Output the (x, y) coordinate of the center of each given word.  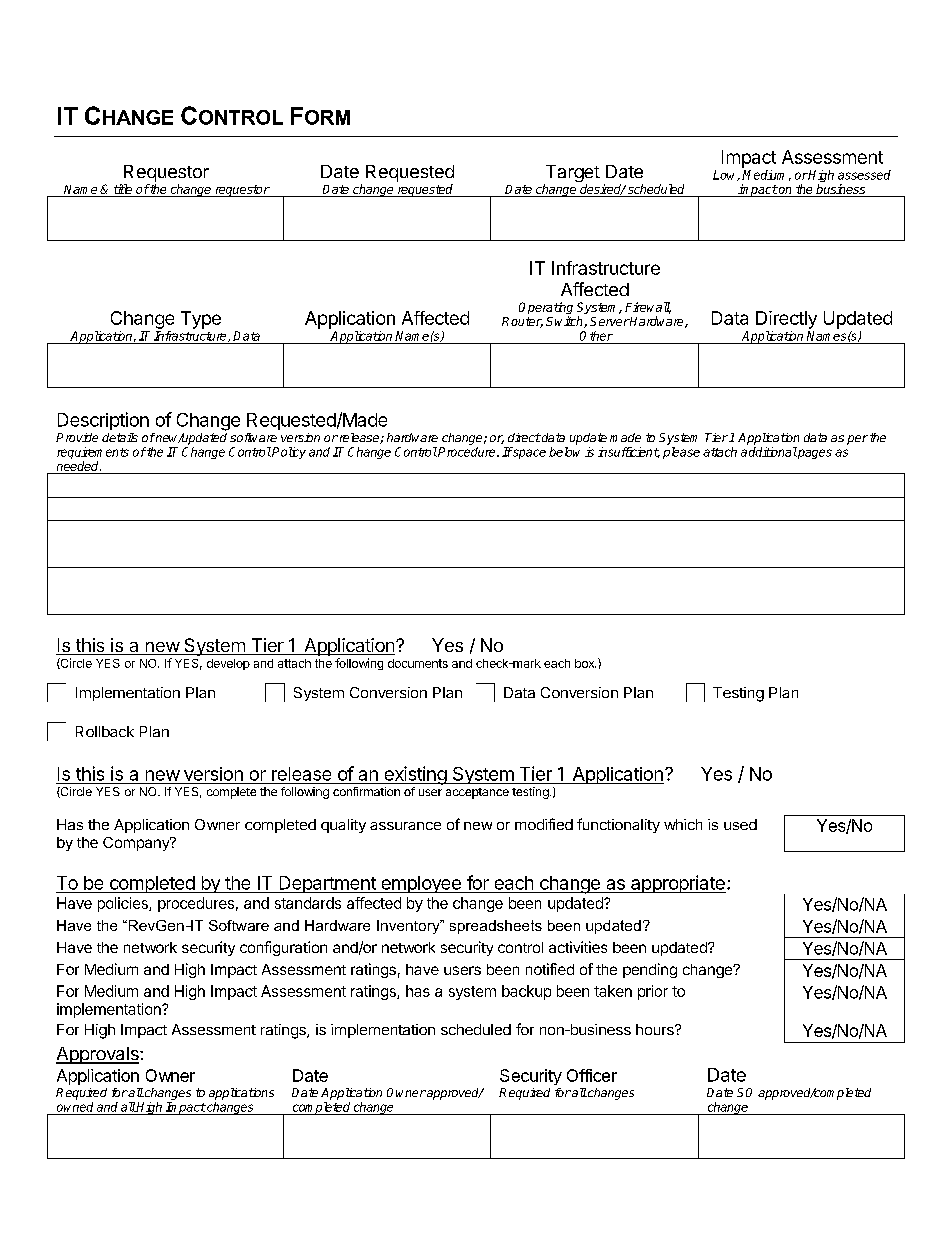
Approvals (98, 1055)
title (123, 189)
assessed (864, 175)
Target (572, 175)
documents (418, 663)
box (585, 663)
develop (228, 664)
